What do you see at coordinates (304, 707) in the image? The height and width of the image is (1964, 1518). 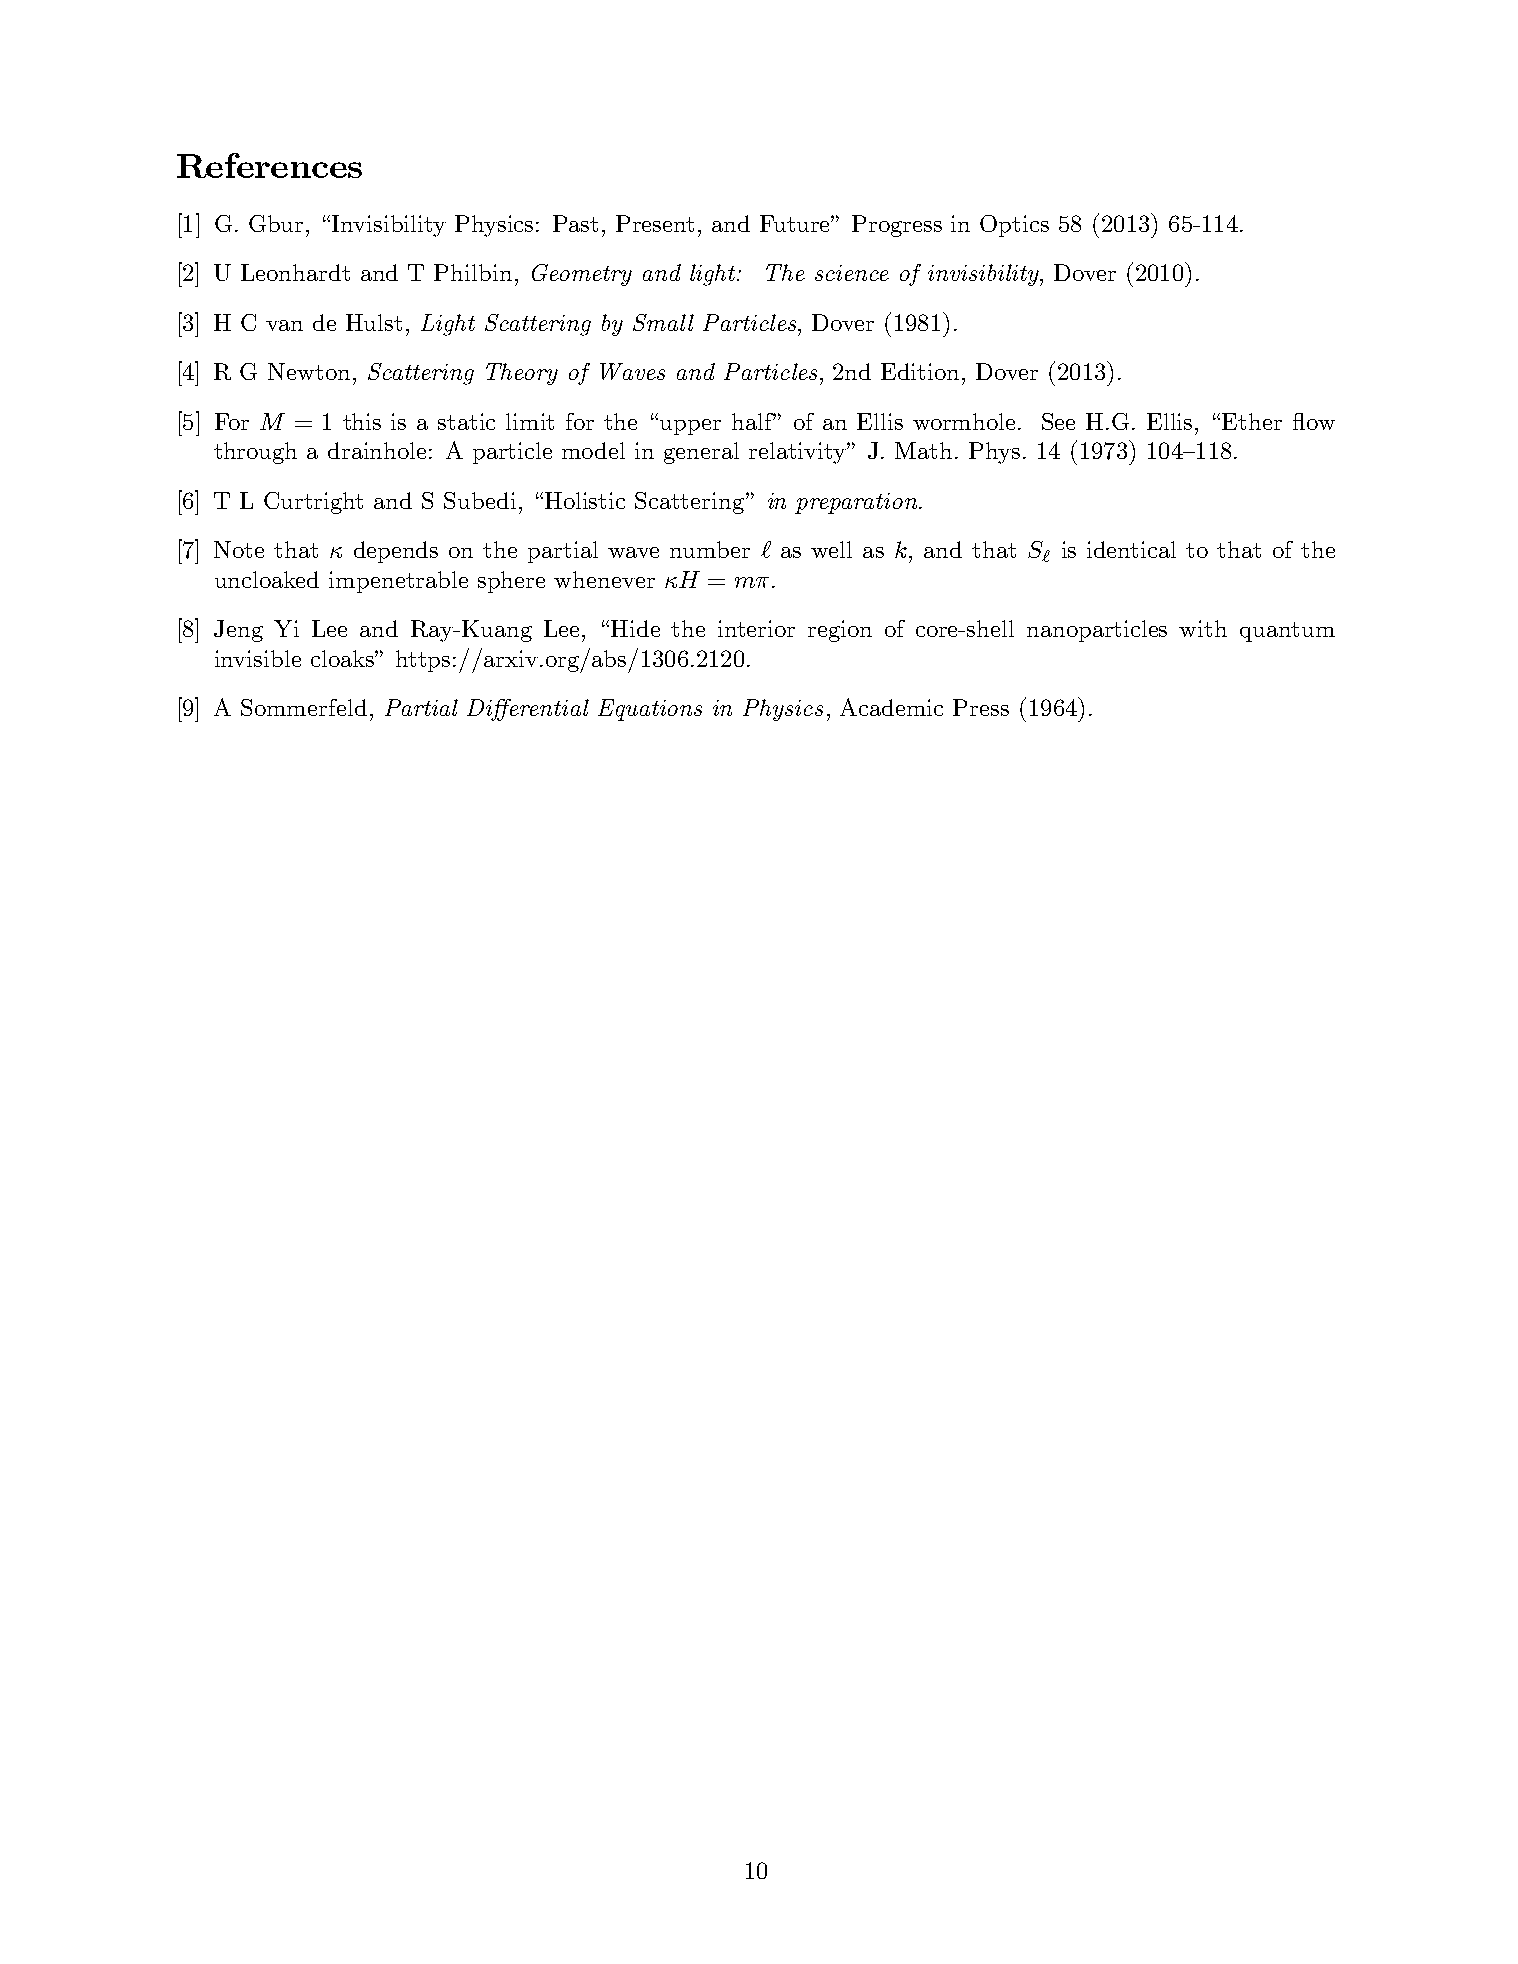 I see `Sommerfeld` at bounding box center [304, 707].
